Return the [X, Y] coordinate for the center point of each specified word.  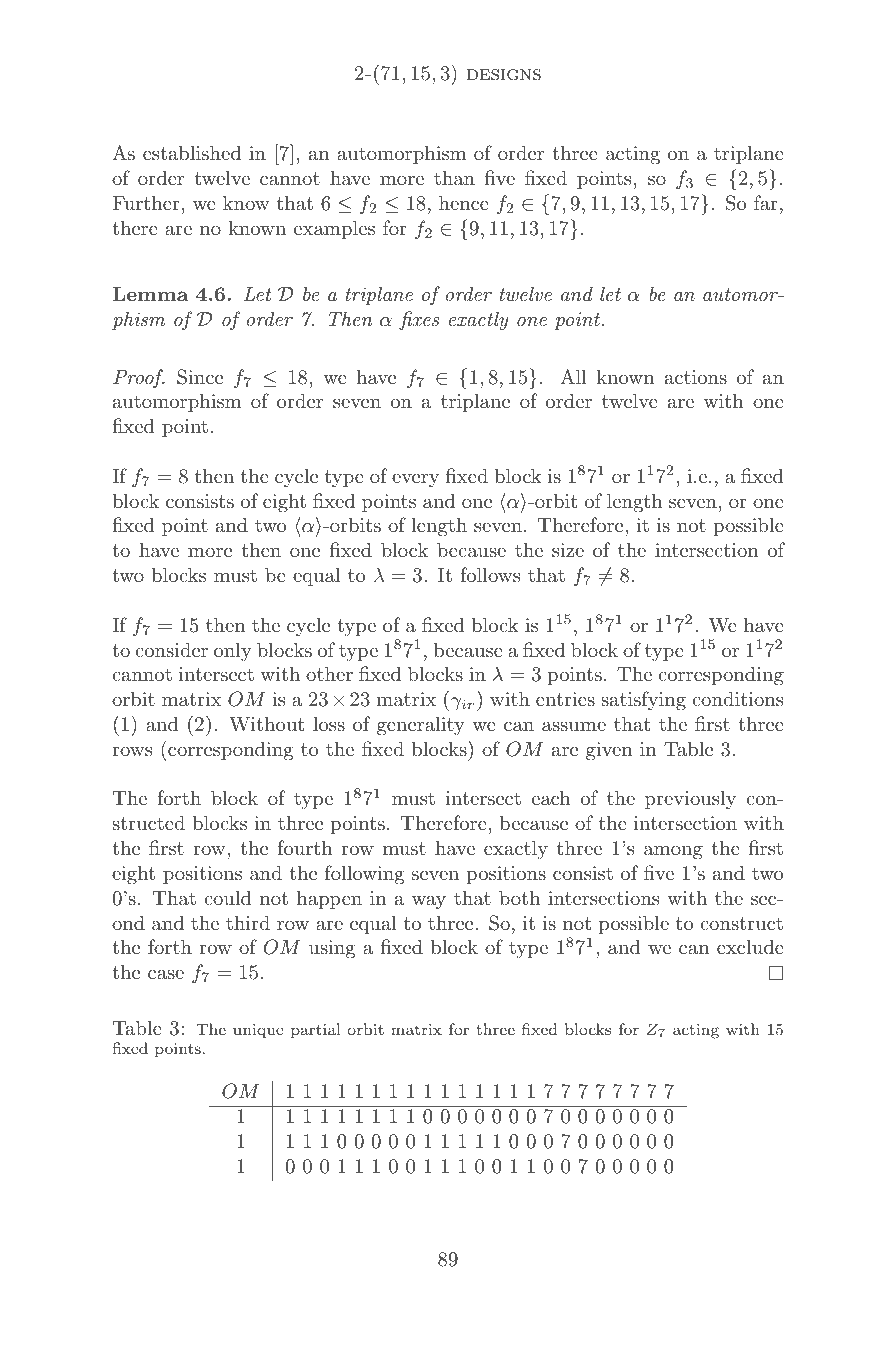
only [233, 651]
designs [504, 75]
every [415, 480]
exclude [750, 946]
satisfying [643, 701]
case [166, 974]
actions [696, 377]
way [429, 902]
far [766, 203]
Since [200, 377]
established [192, 153]
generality [421, 726]
